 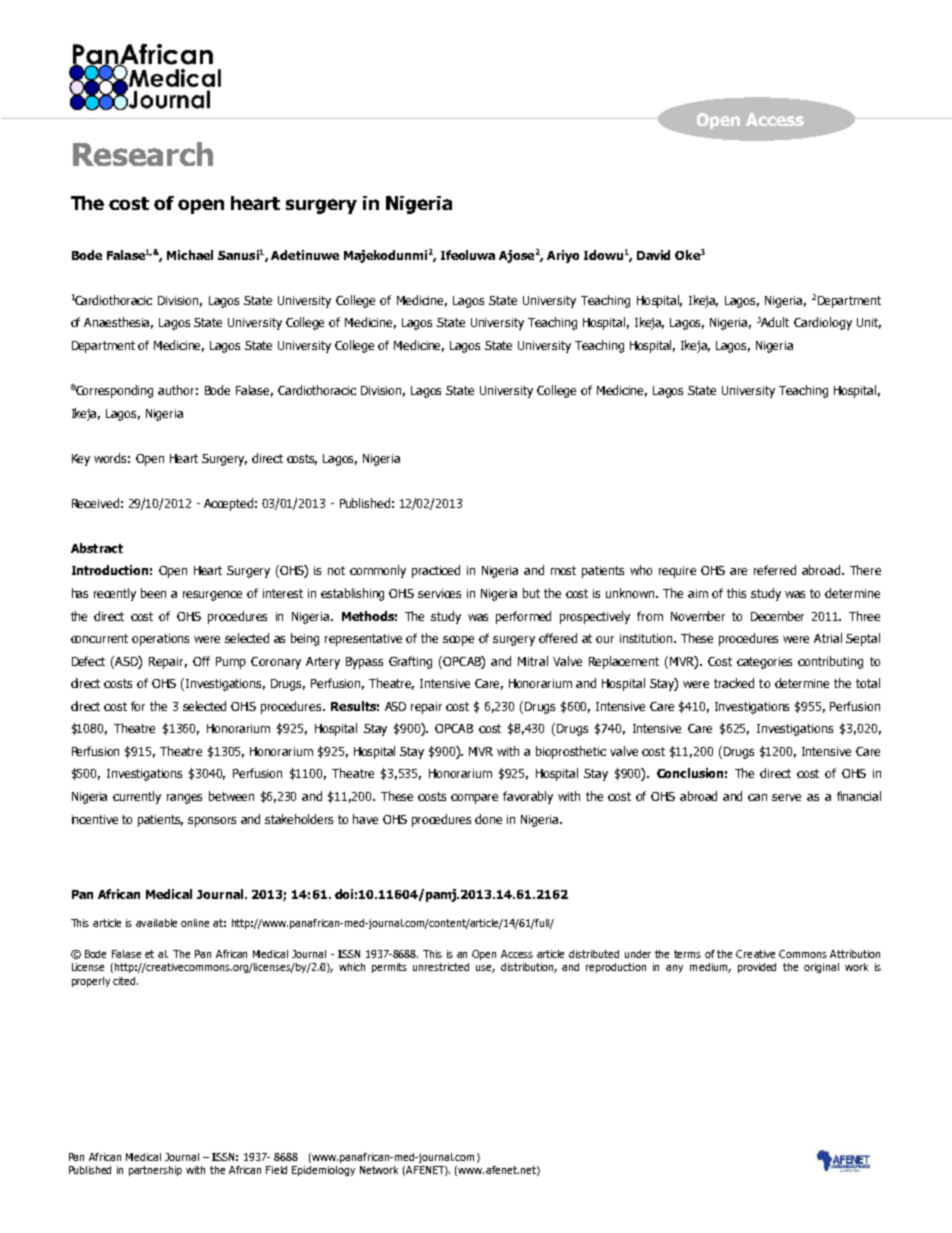 What do you see at coordinates (764, 663) in the page?
I see `categories` at bounding box center [764, 663].
